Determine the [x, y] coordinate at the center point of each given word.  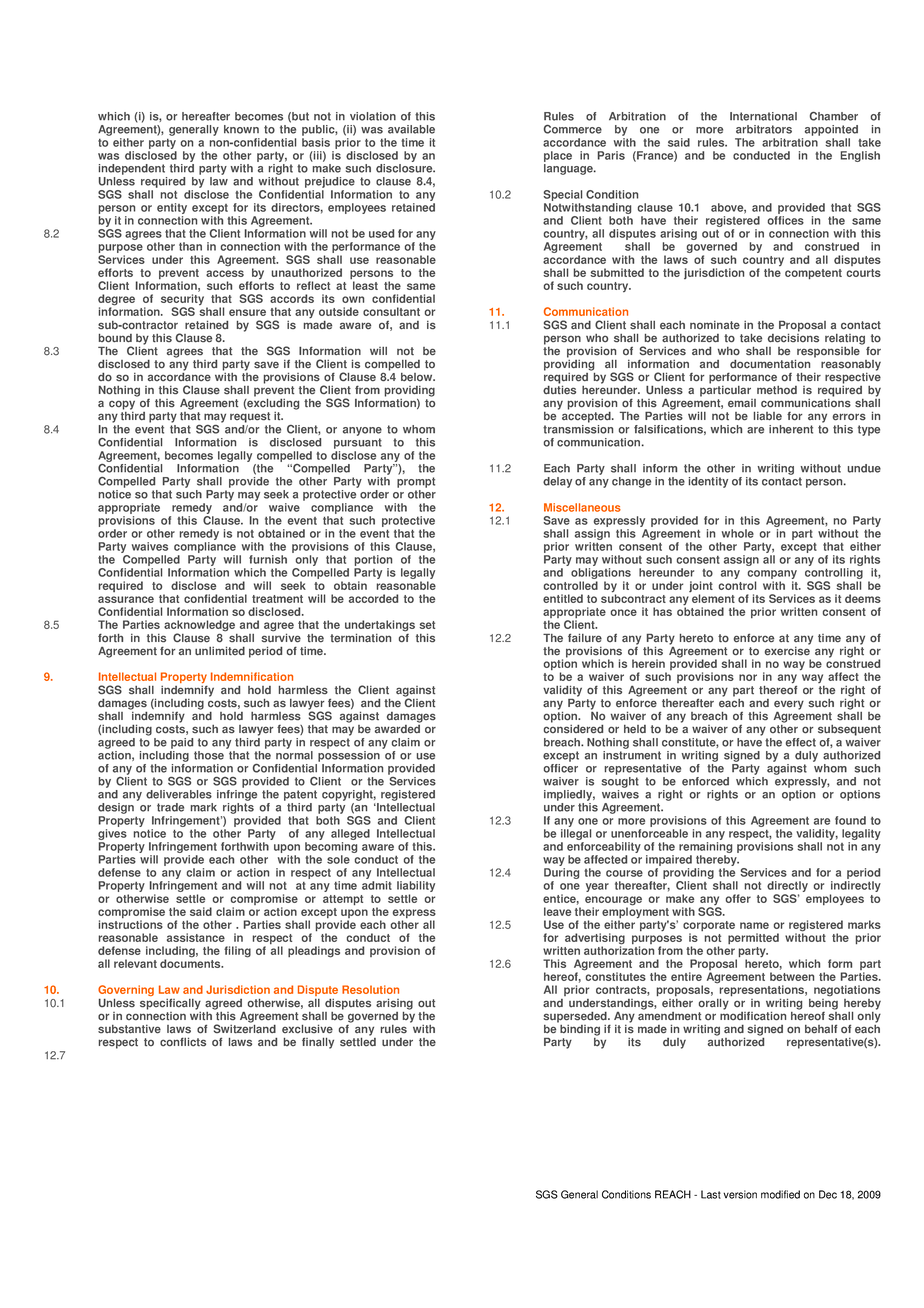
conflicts [183, 1042]
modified [780, 1194]
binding [579, 1029]
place [558, 158]
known [241, 129]
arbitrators [764, 129]
